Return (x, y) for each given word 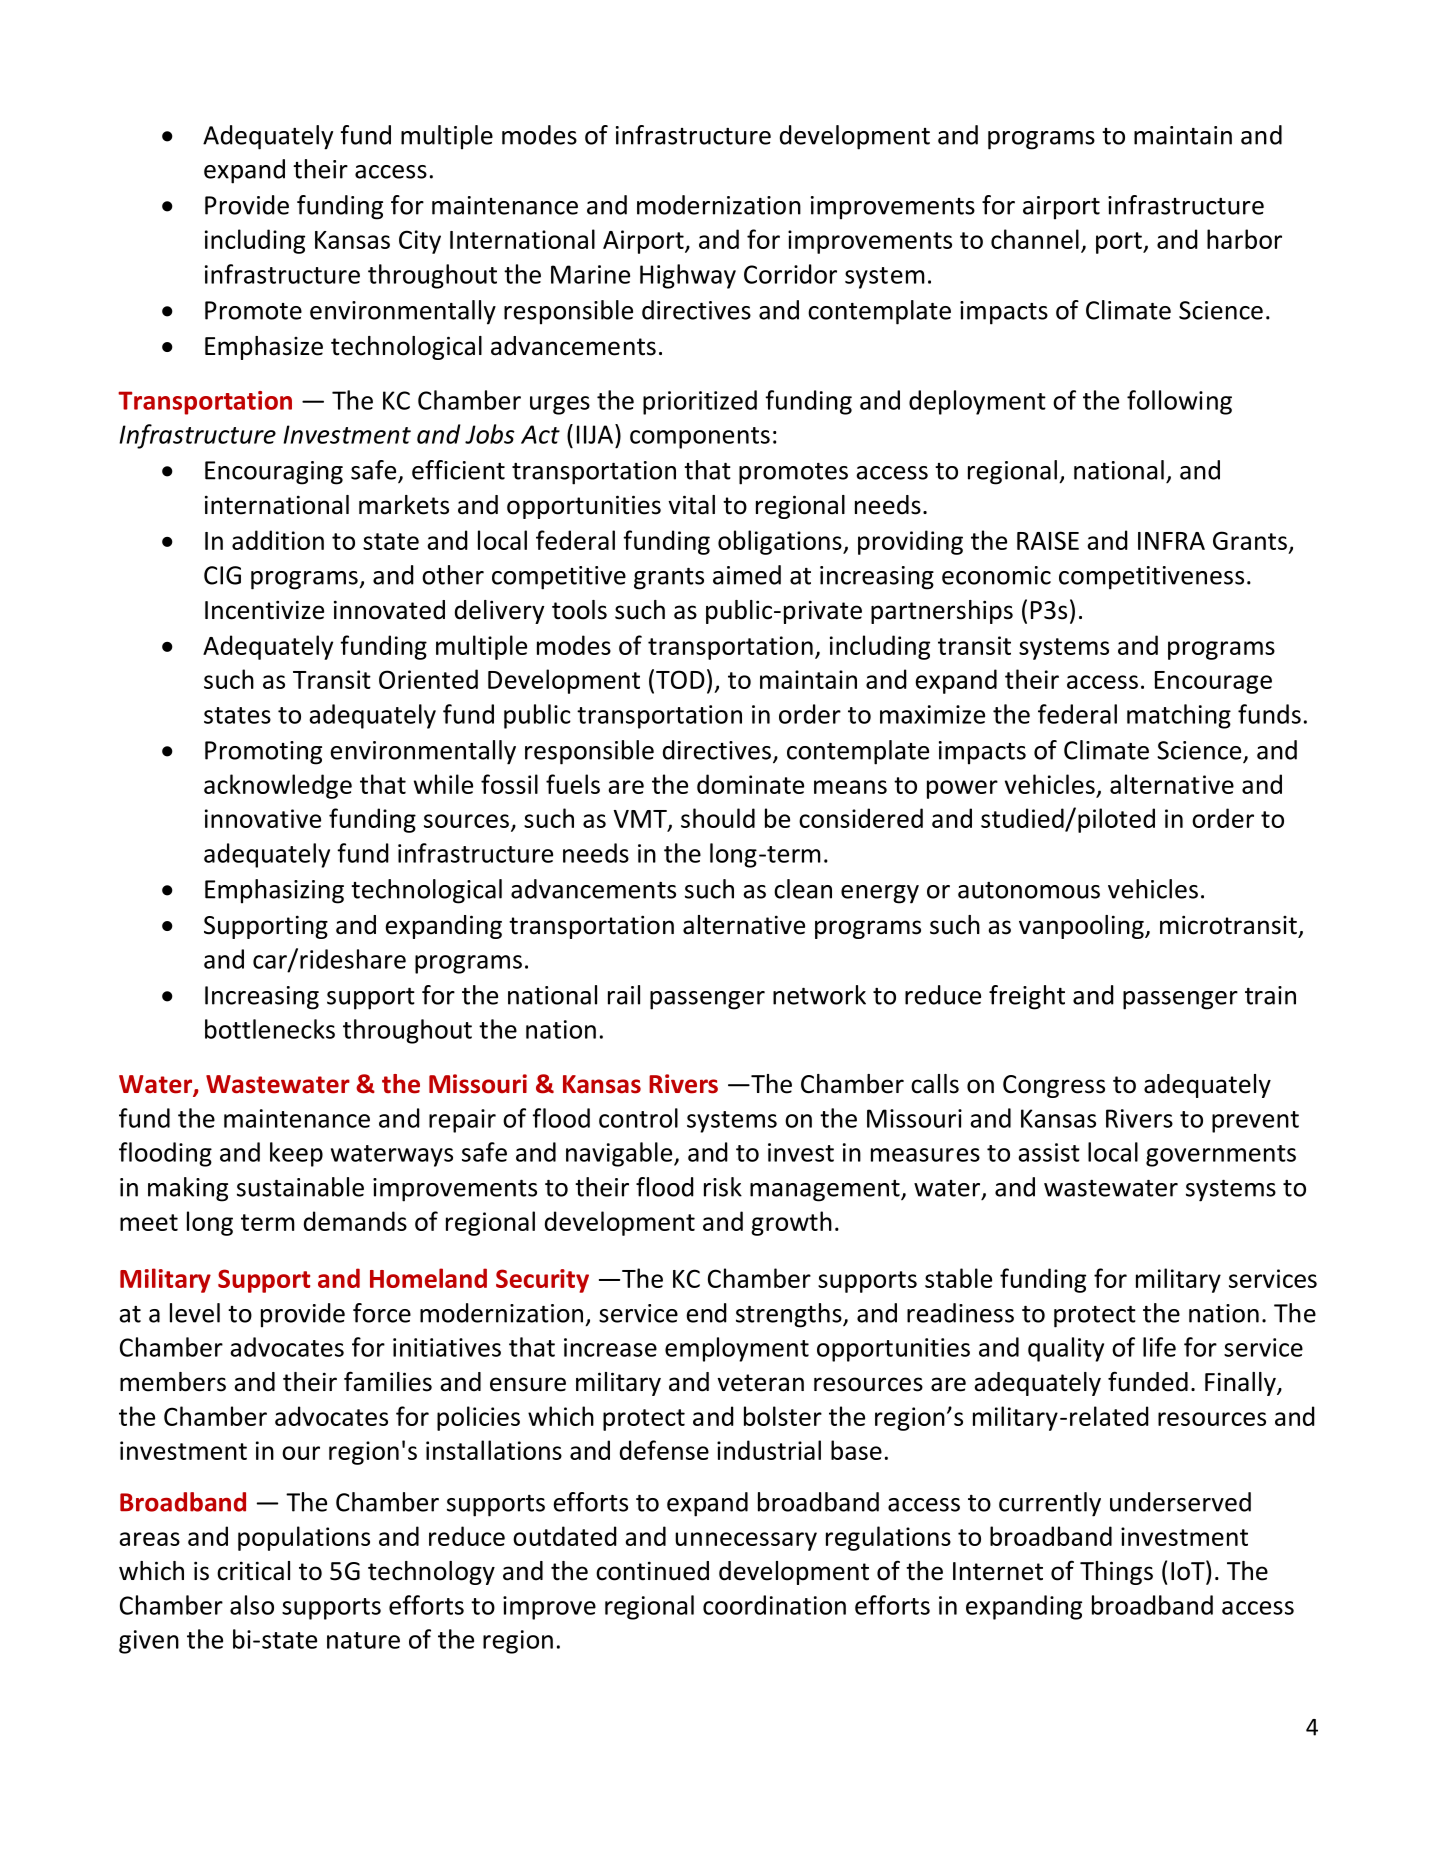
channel (1035, 239)
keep (296, 1154)
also (252, 1605)
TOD (680, 679)
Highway (688, 276)
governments (1221, 1156)
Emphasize (264, 348)
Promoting (263, 753)
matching (1179, 716)
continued (652, 1571)
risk (723, 1187)
